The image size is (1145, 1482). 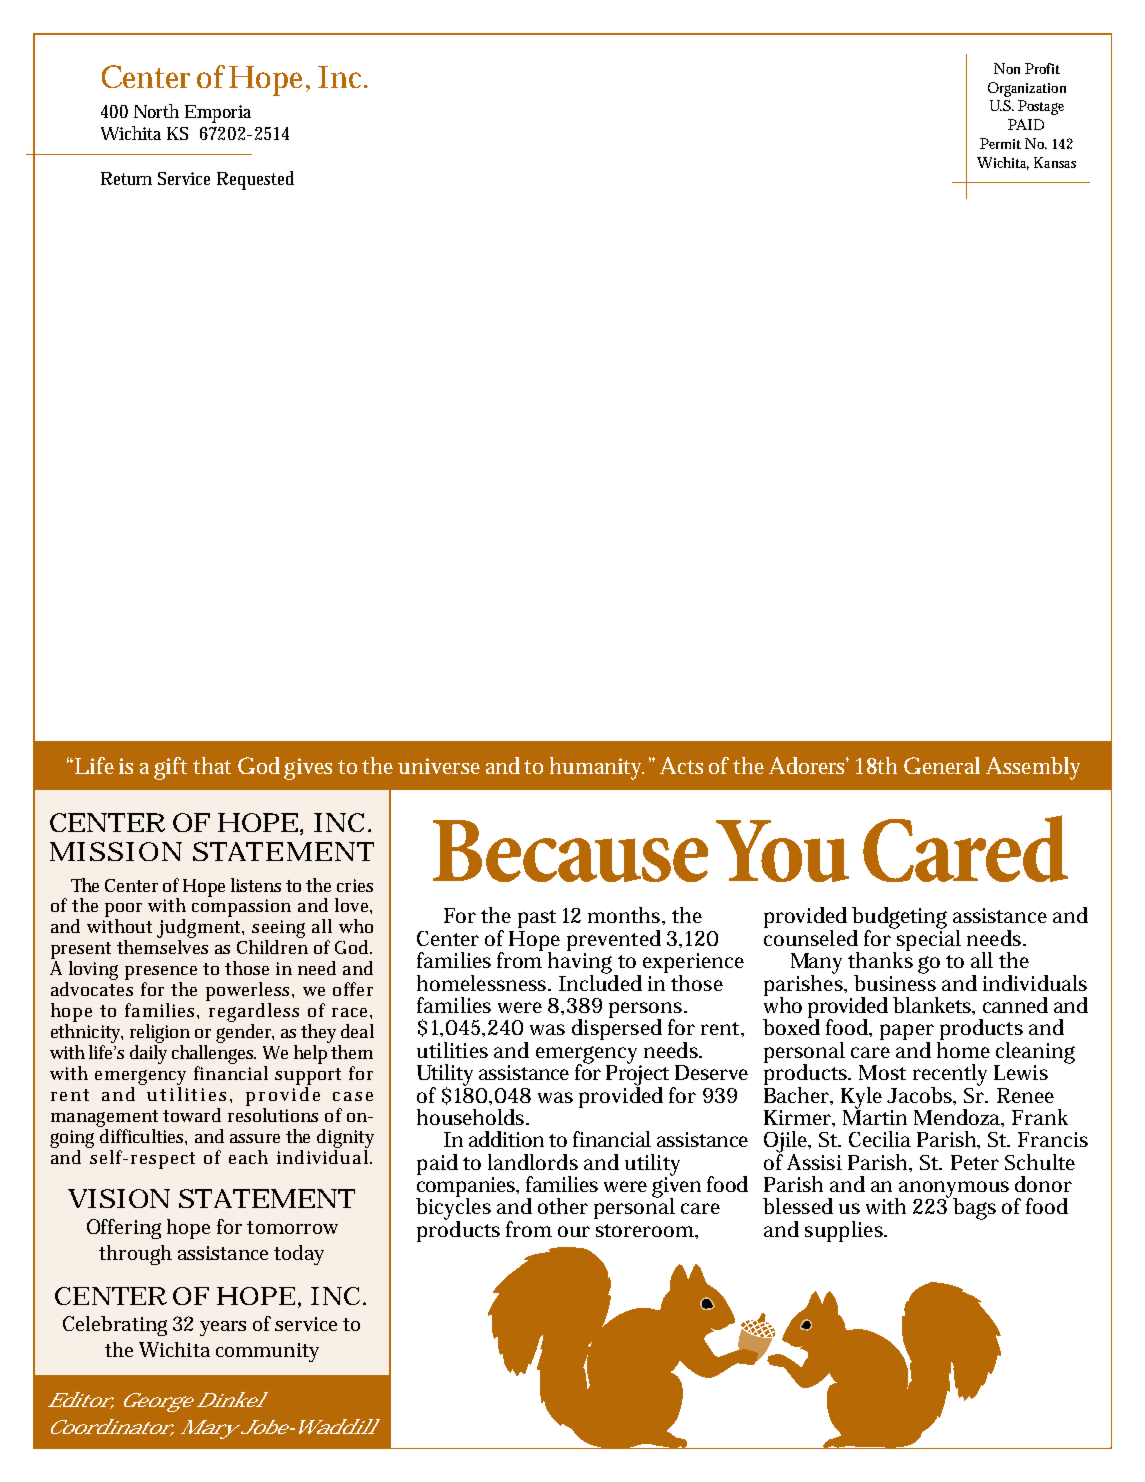 I want to click on humanity, so click(x=597, y=768).
